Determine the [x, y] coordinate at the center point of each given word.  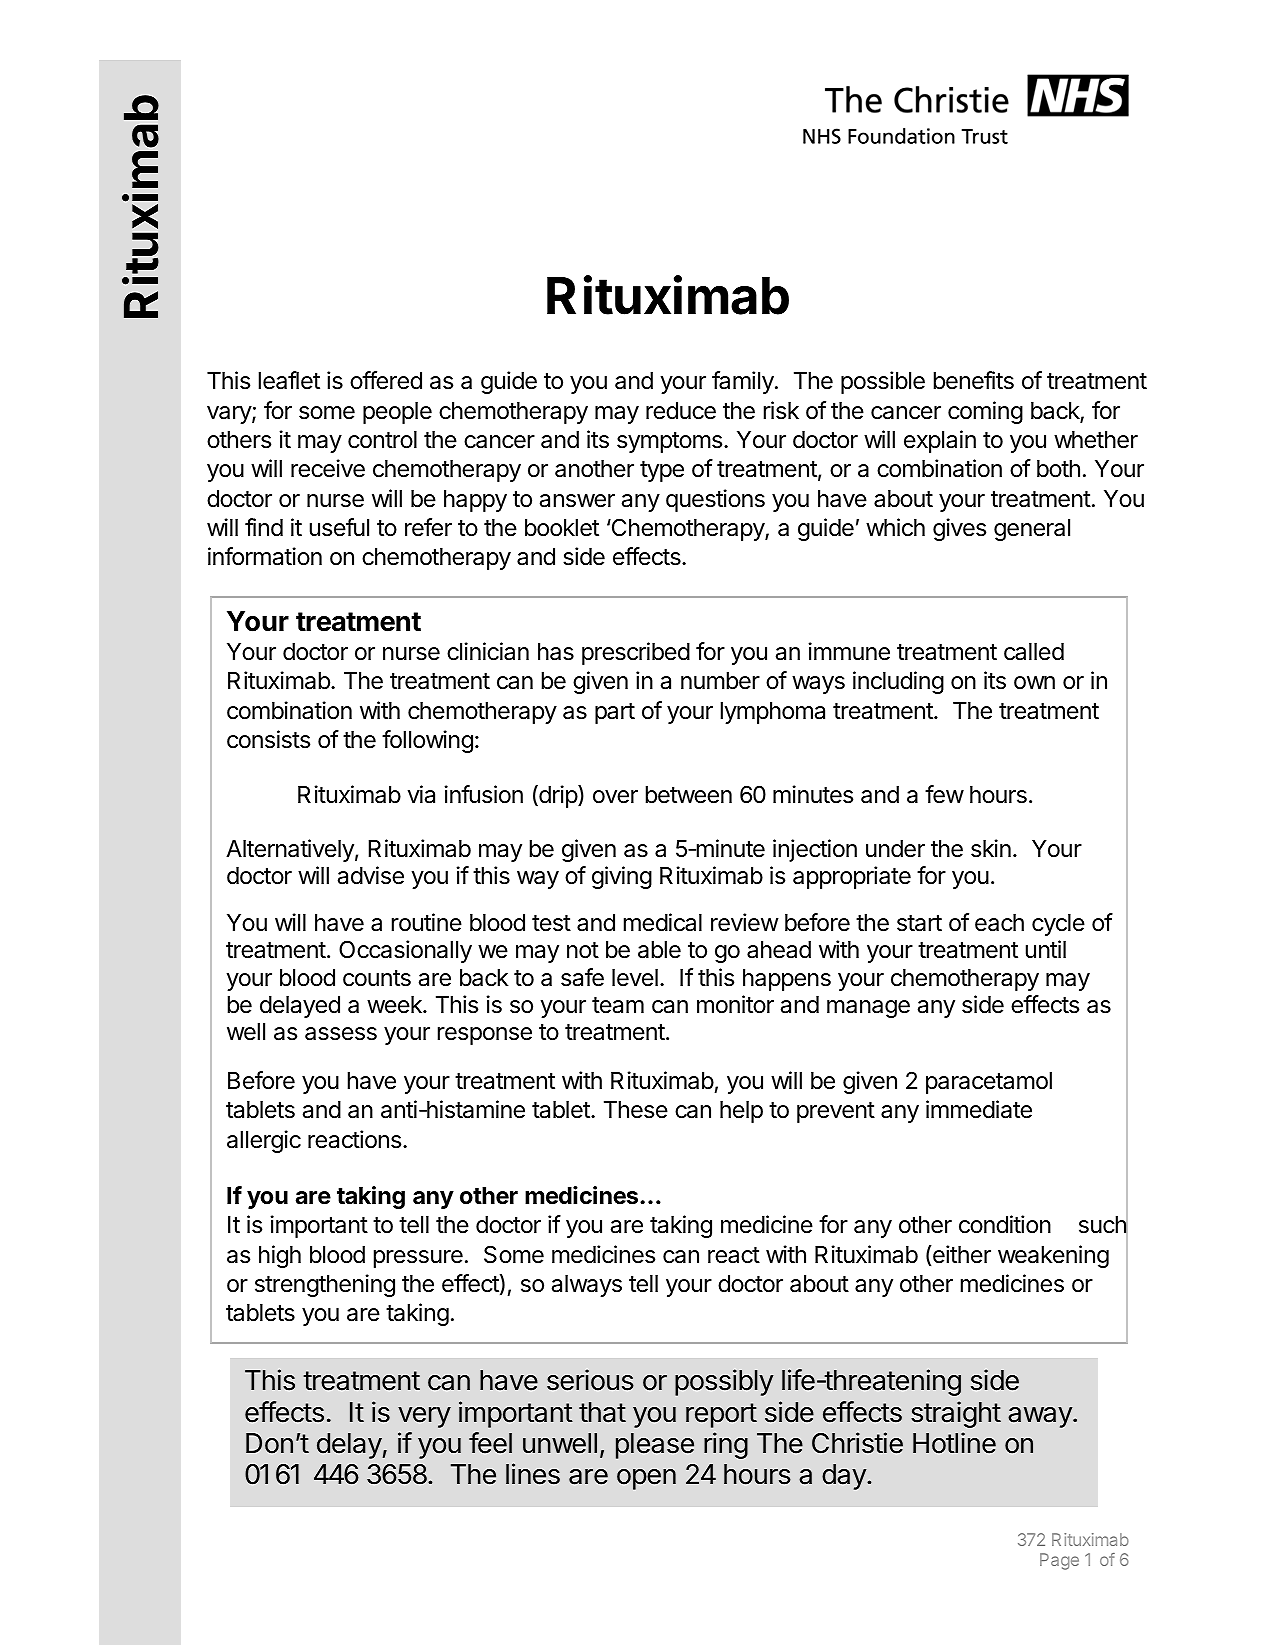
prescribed [636, 653]
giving [622, 877]
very [424, 1417]
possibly [724, 1382]
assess [341, 1034]
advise [371, 875]
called [1034, 652]
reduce [681, 411]
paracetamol [989, 1083]
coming [985, 412]
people [397, 413]
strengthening [325, 1285]
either [961, 1254]
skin [991, 848]
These [636, 1110]
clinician [488, 651]
